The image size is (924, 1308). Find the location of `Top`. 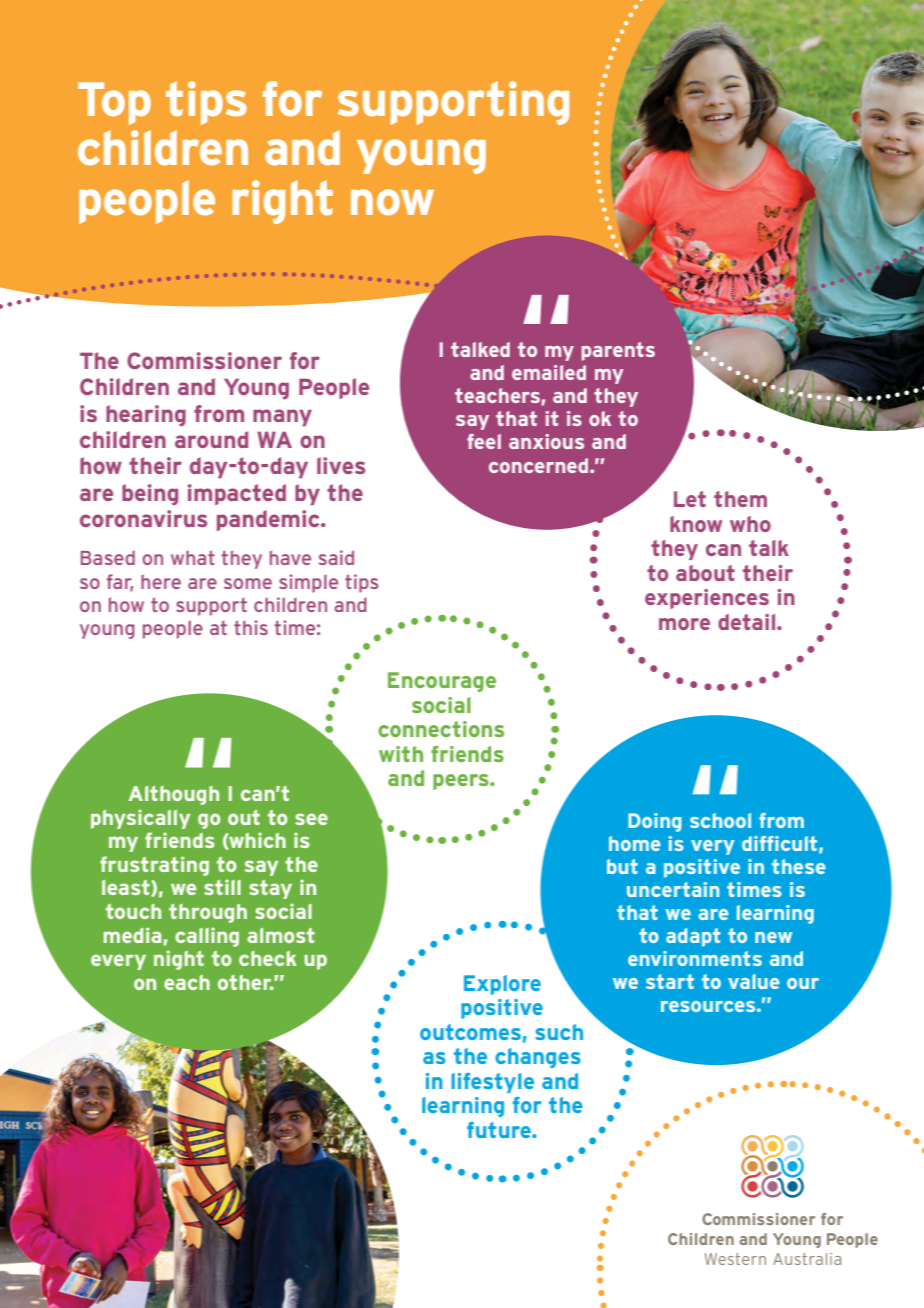

Top is located at coordinates (114, 103).
